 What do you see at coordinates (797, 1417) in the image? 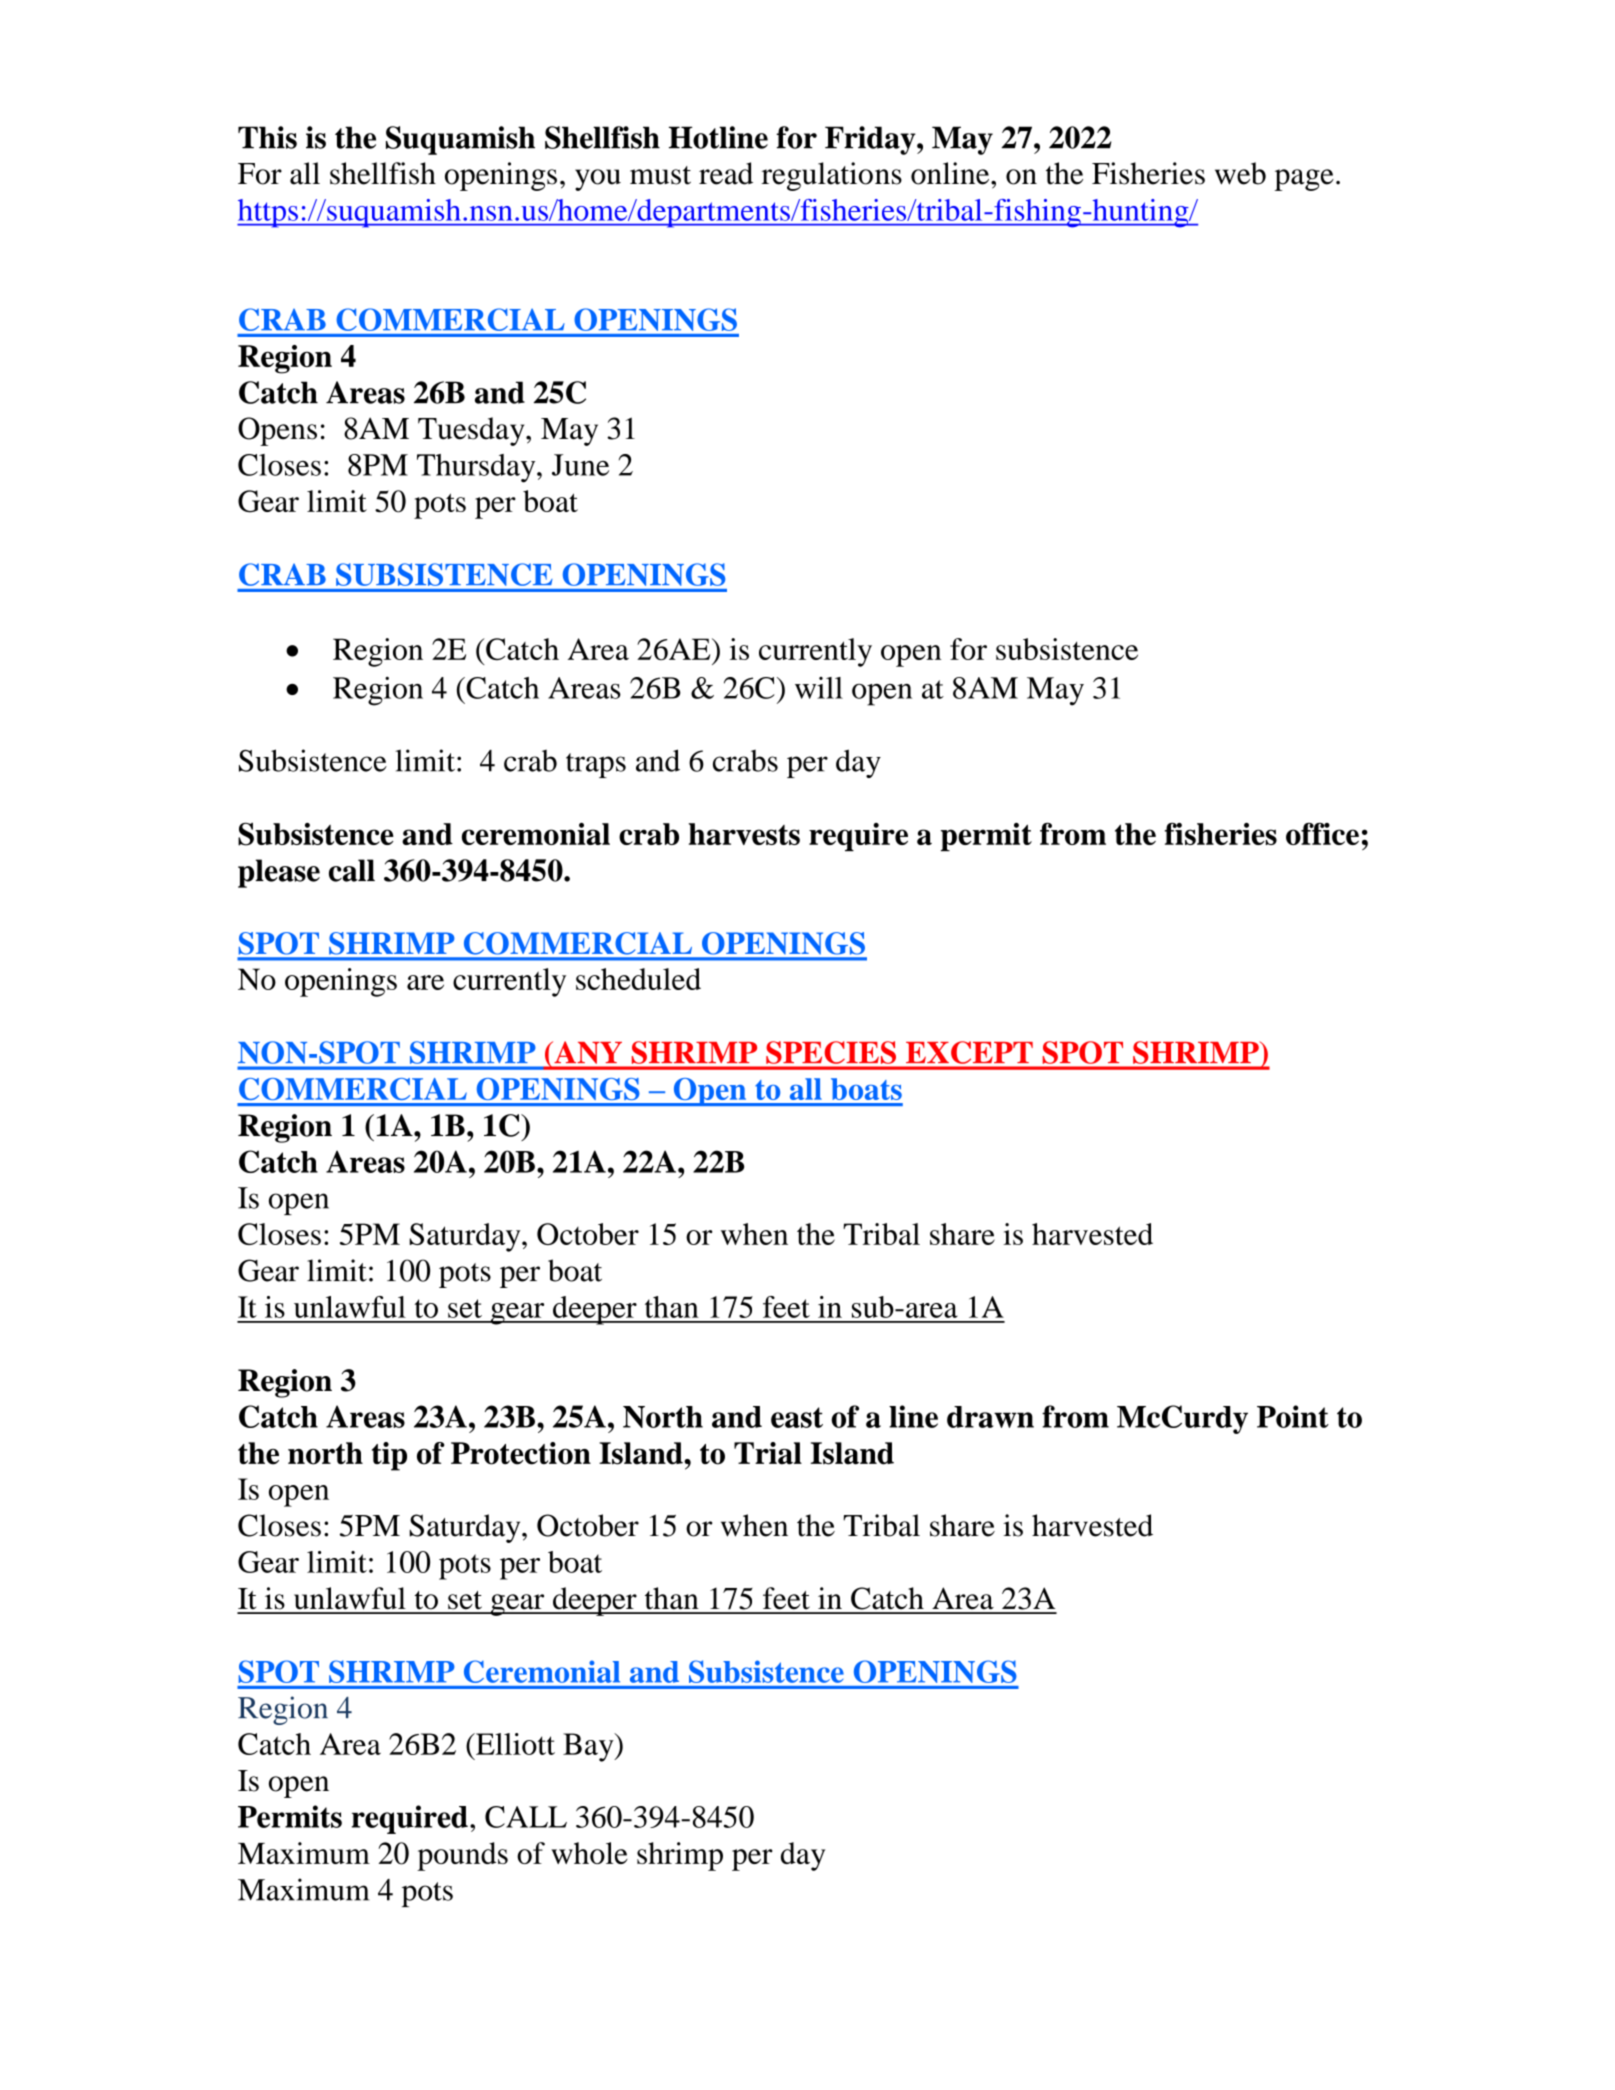
I see `east` at bounding box center [797, 1417].
